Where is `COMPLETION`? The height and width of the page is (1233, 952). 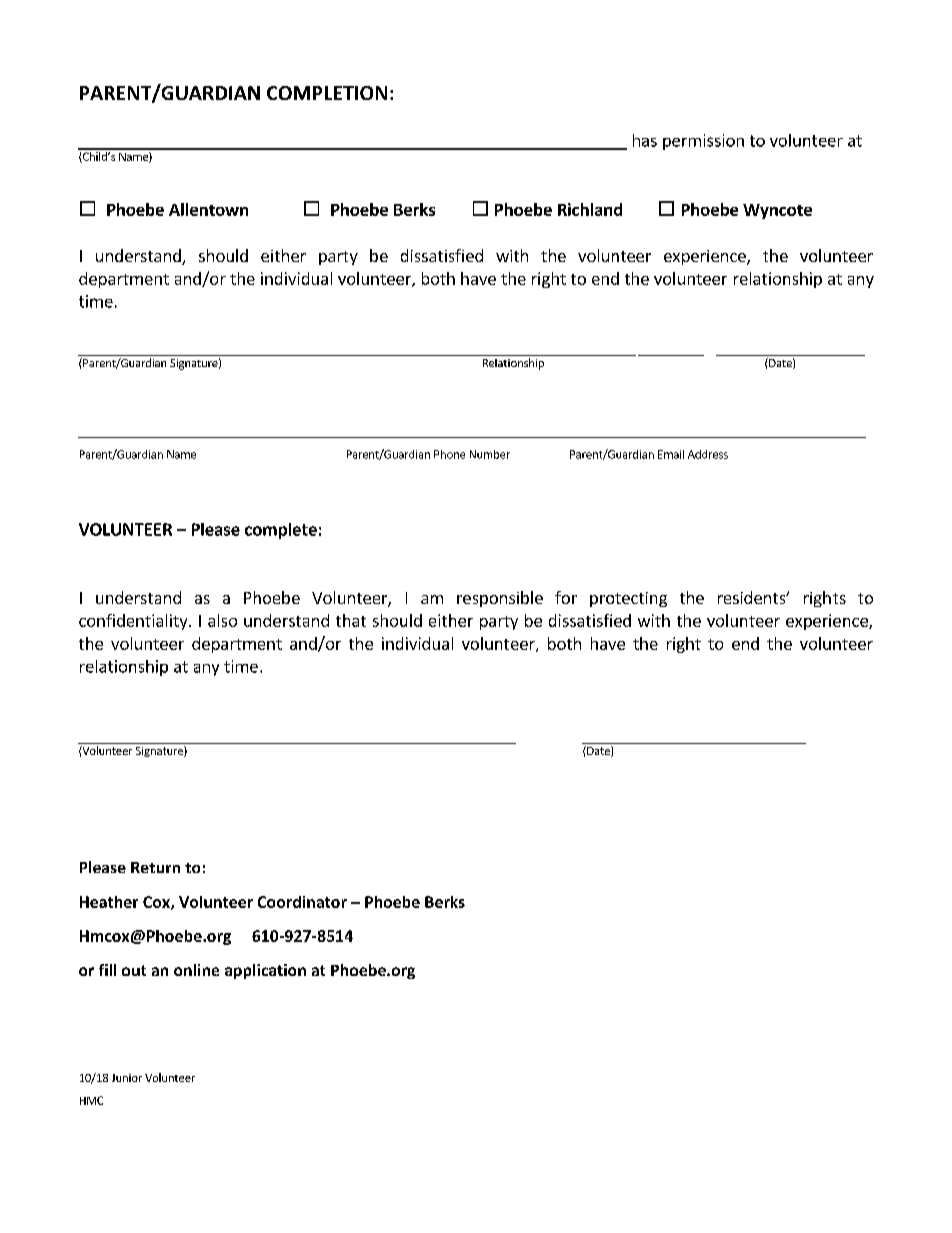
COMPLETION is located at coordinates (327, 93).
